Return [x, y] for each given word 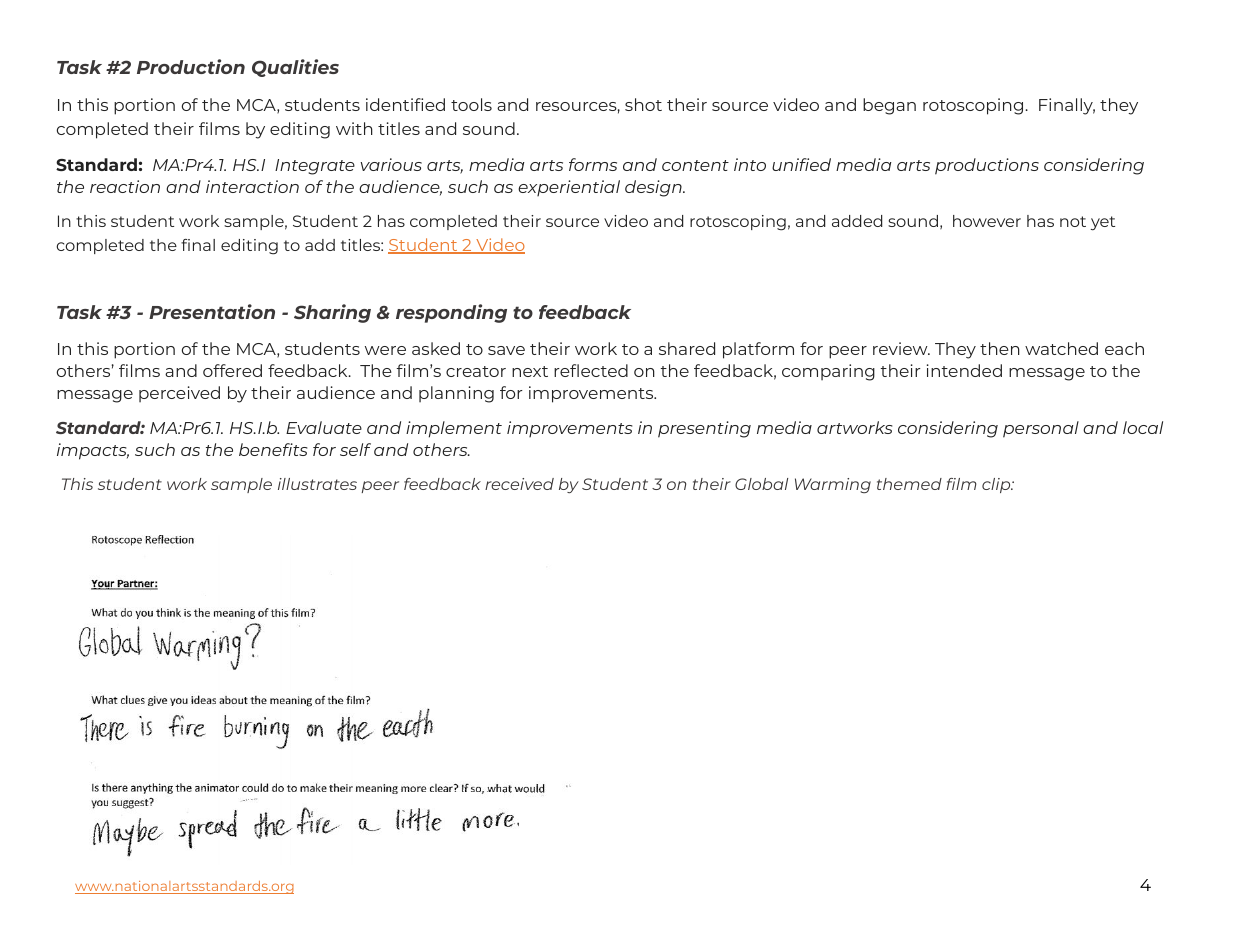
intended [964, 370]
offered [232, 370]
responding [451, 313]
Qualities [295, 68]
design [654, 188]
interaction [252, 186]
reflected [591, 370]
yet [1103, 223]
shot [643, 104]
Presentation [212, 311]
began [889, 106]
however [987, 221]
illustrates [317, 484]
